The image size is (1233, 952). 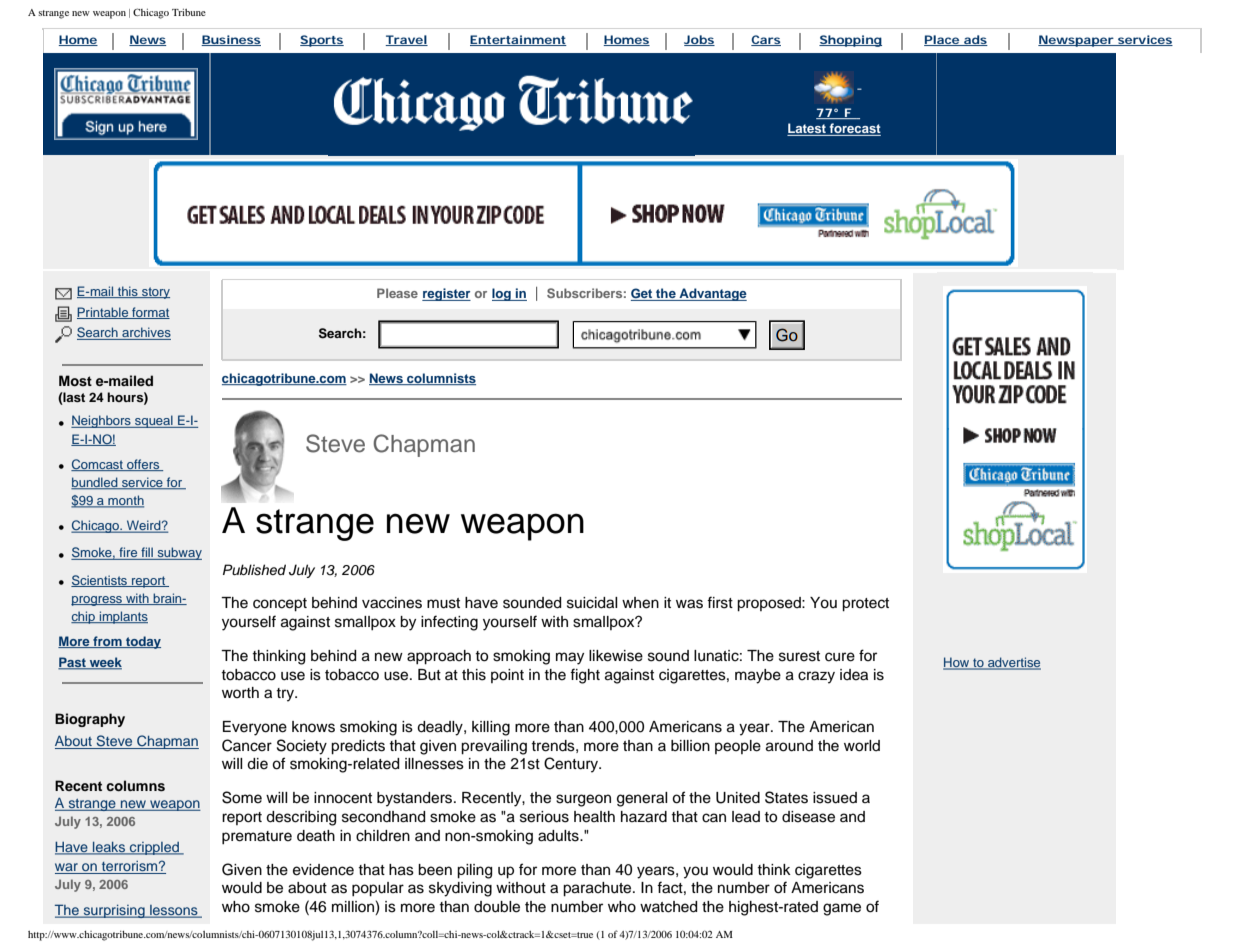 What do you see at coordinates (497, 907) in the image?
I see `double` at bounding box center [497, 907].
